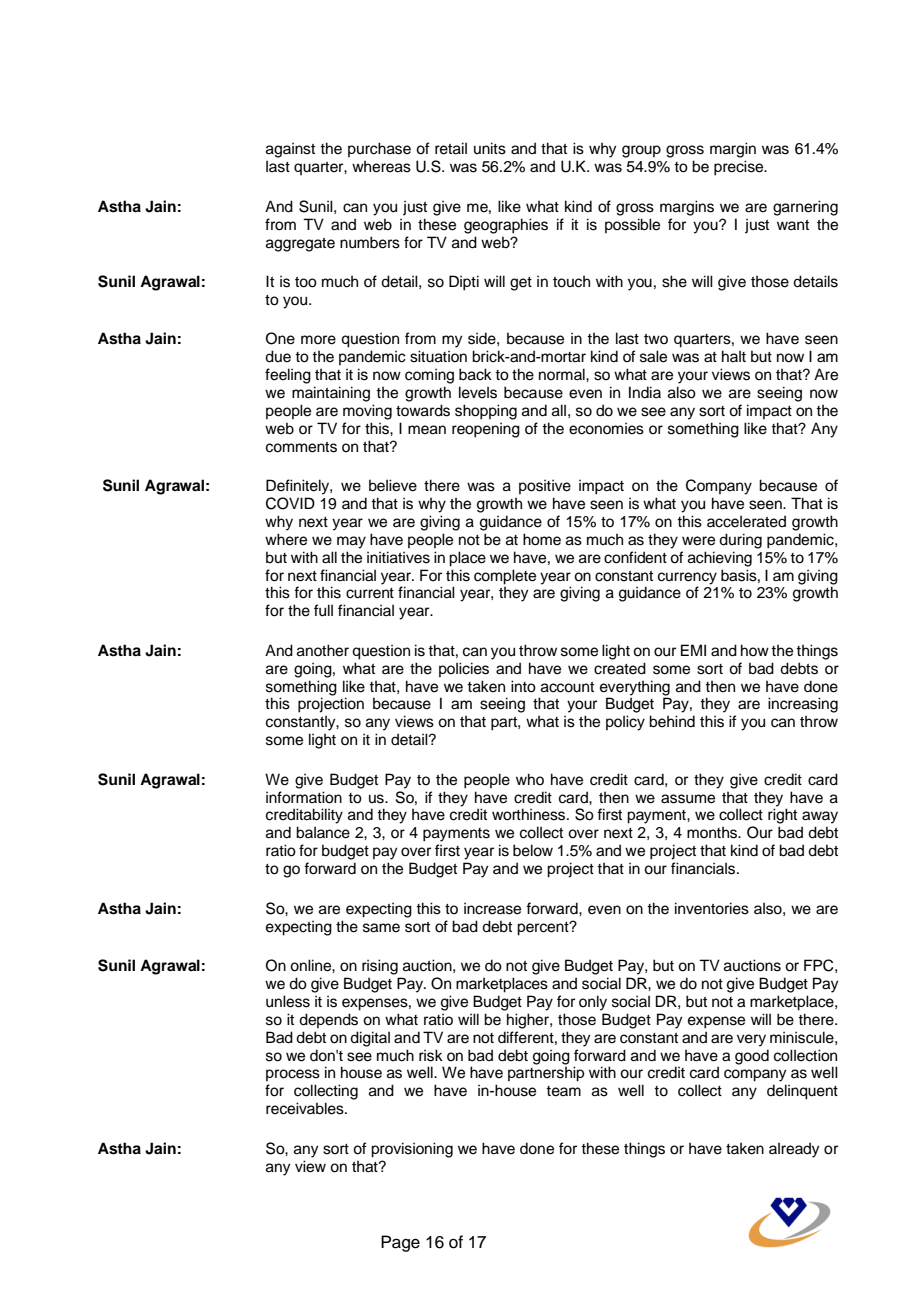  I want to click on purchase, so click(379, 149).
